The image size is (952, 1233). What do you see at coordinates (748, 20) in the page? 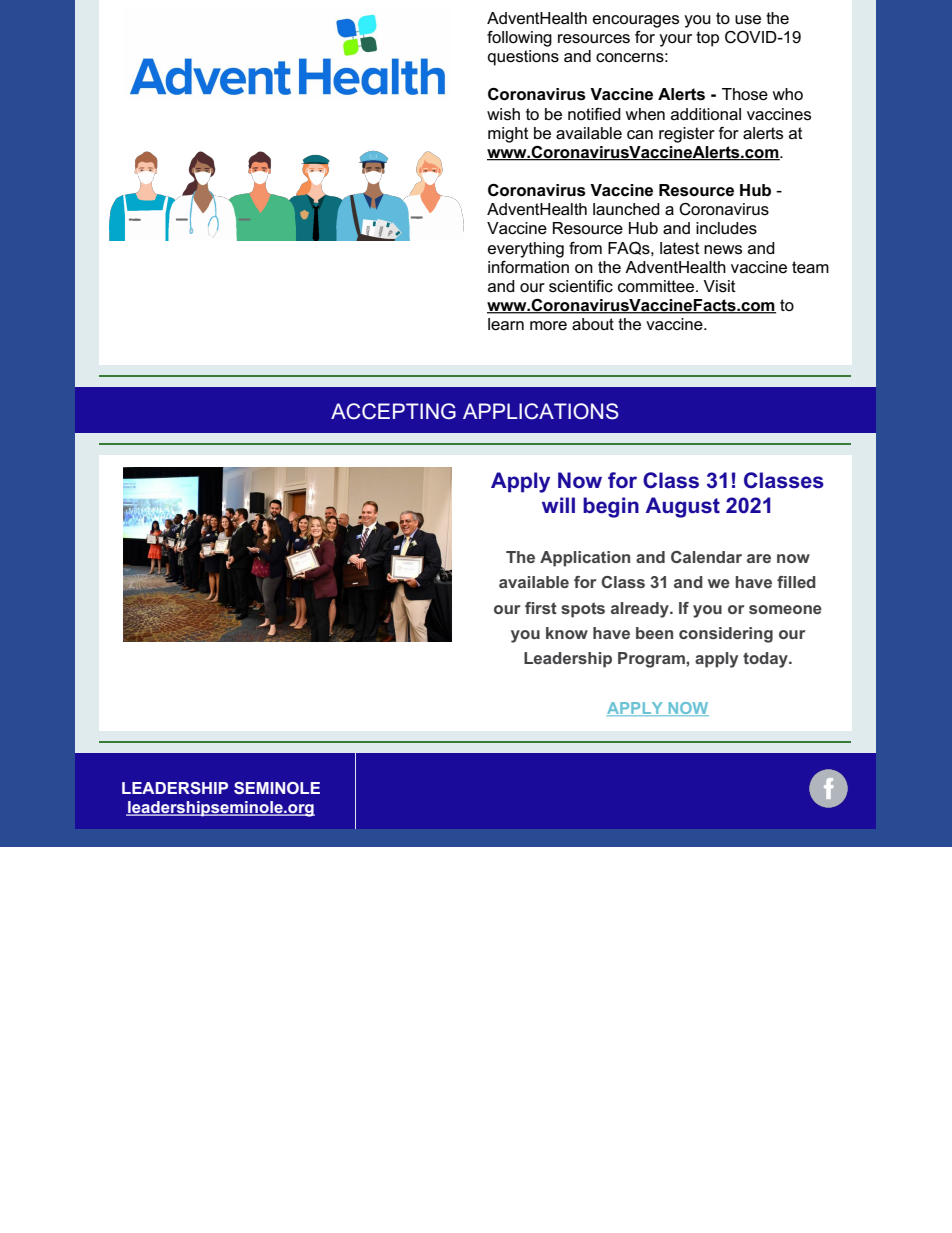
I see `use` at bounding box center [748, 20].
